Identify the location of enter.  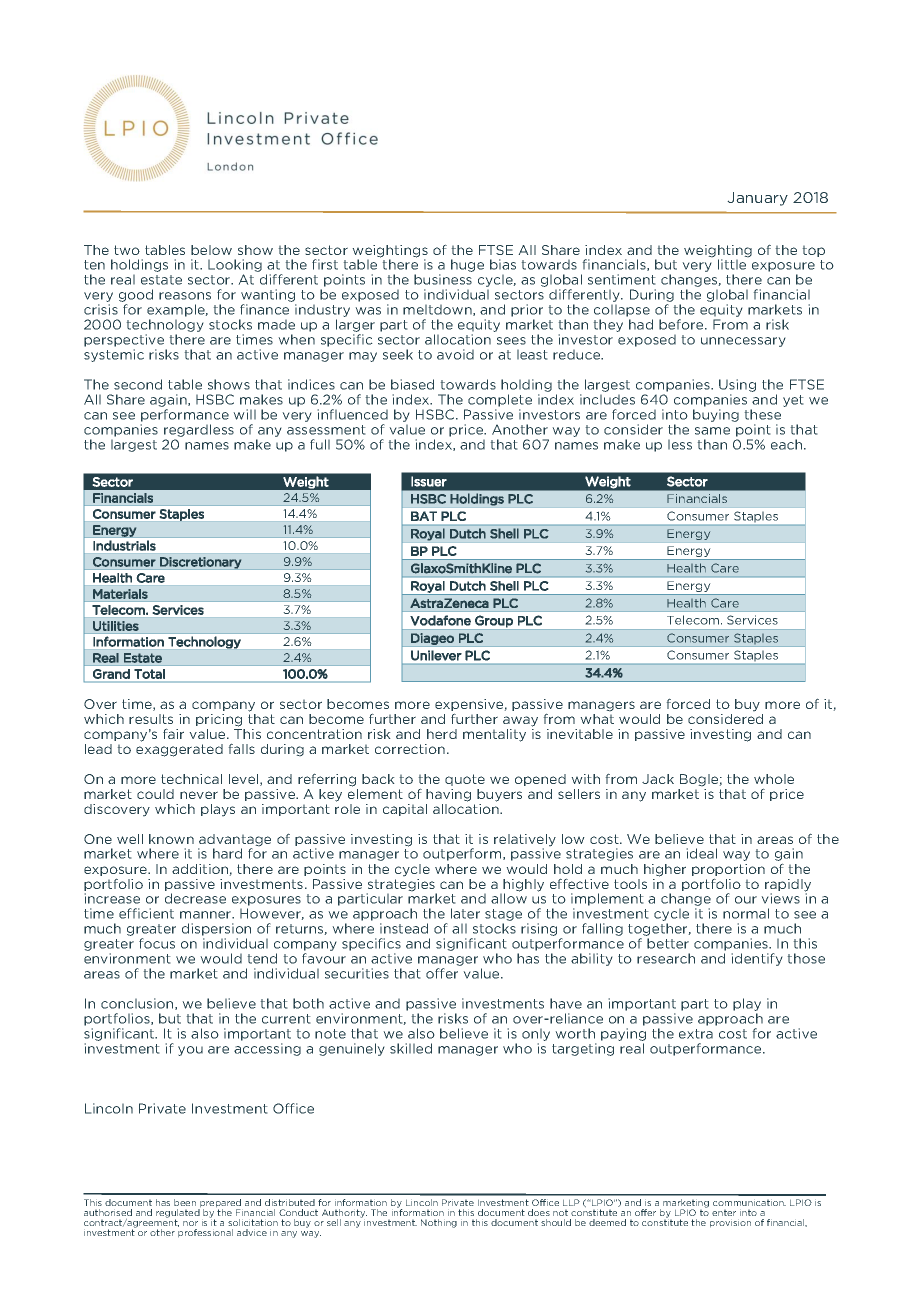
(724, 1212).
